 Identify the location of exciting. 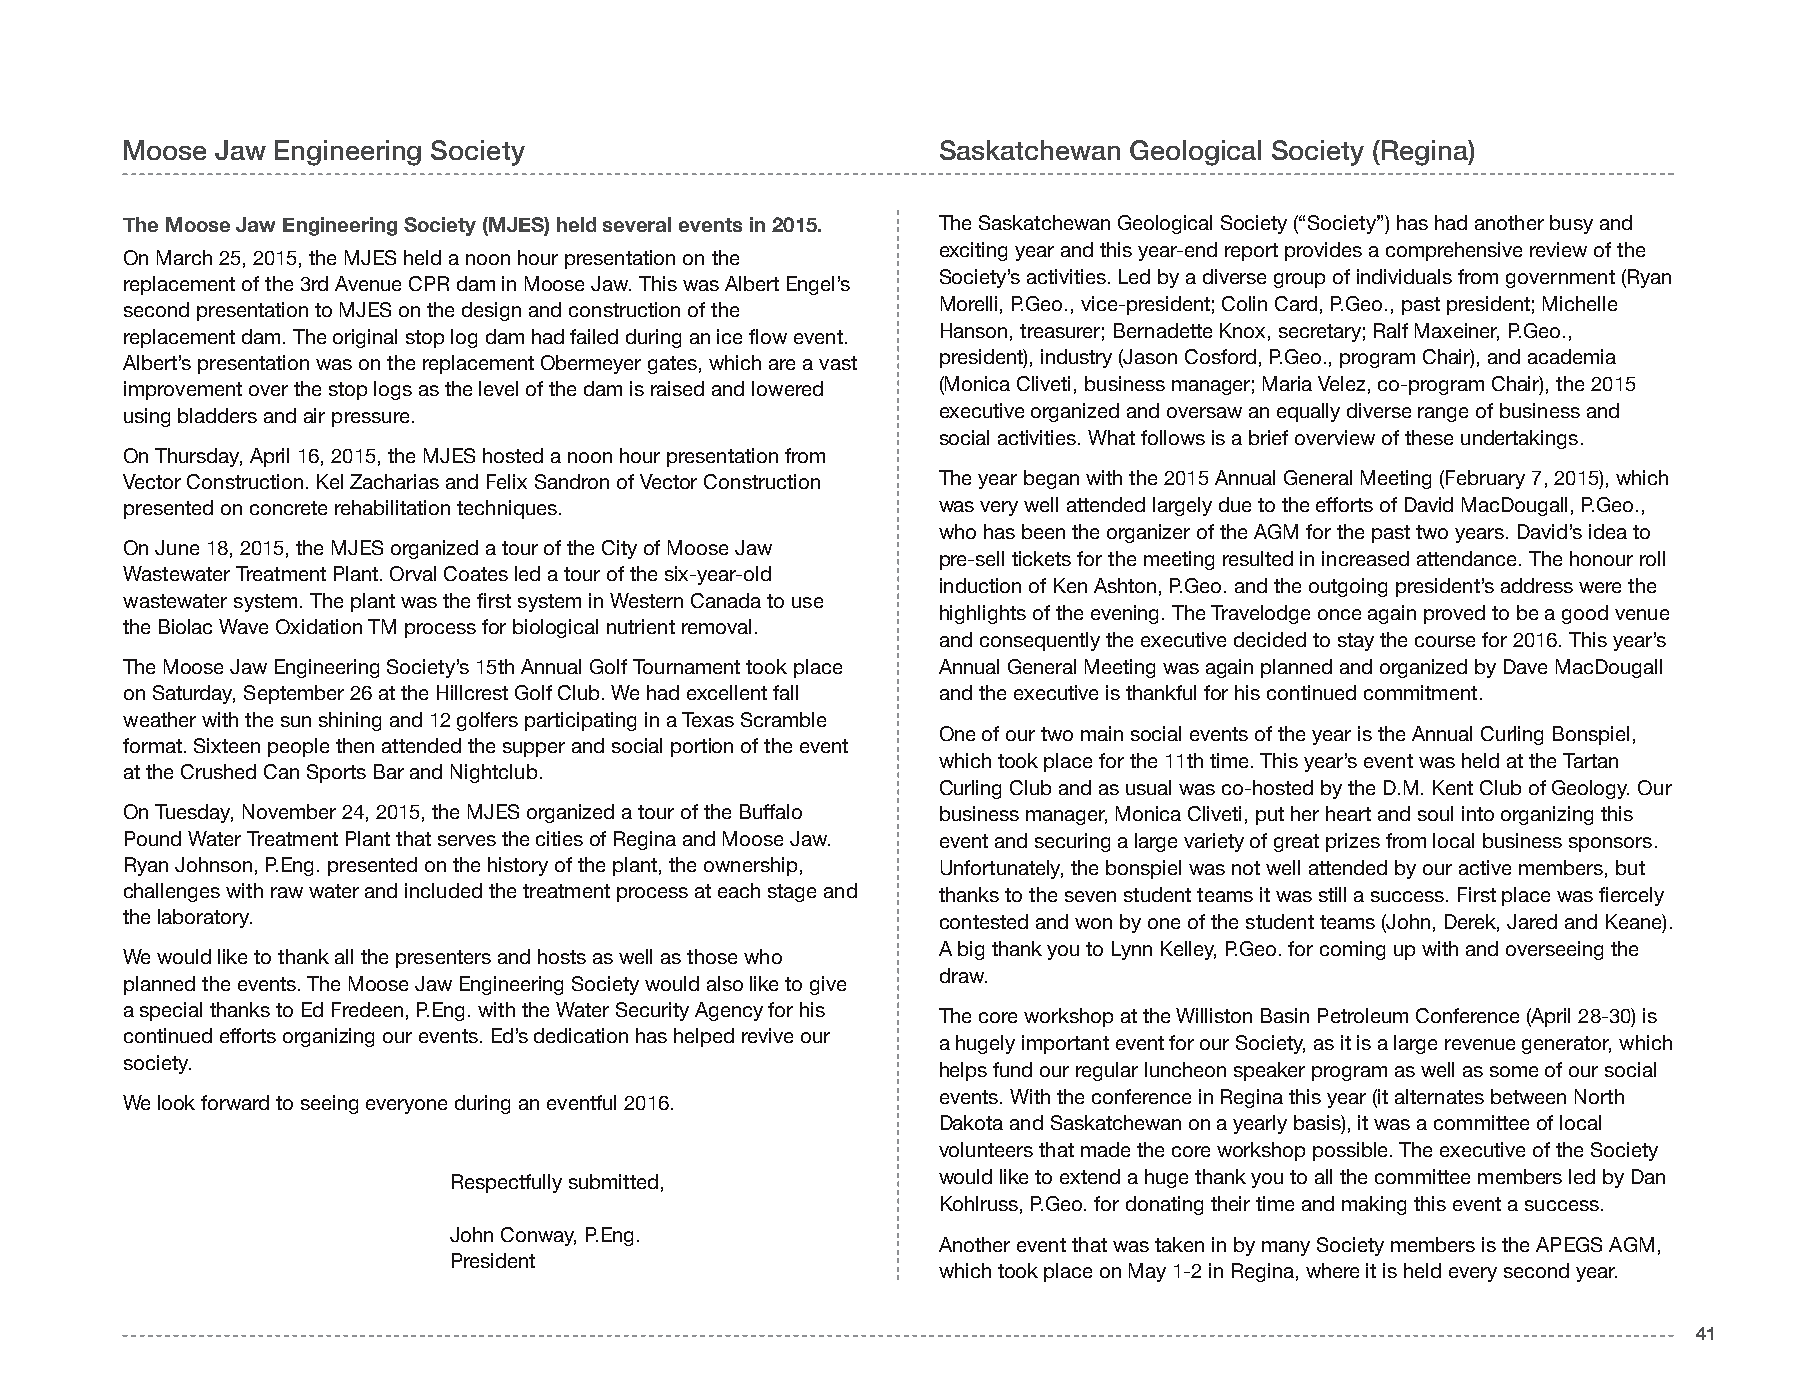
(973, 251).
